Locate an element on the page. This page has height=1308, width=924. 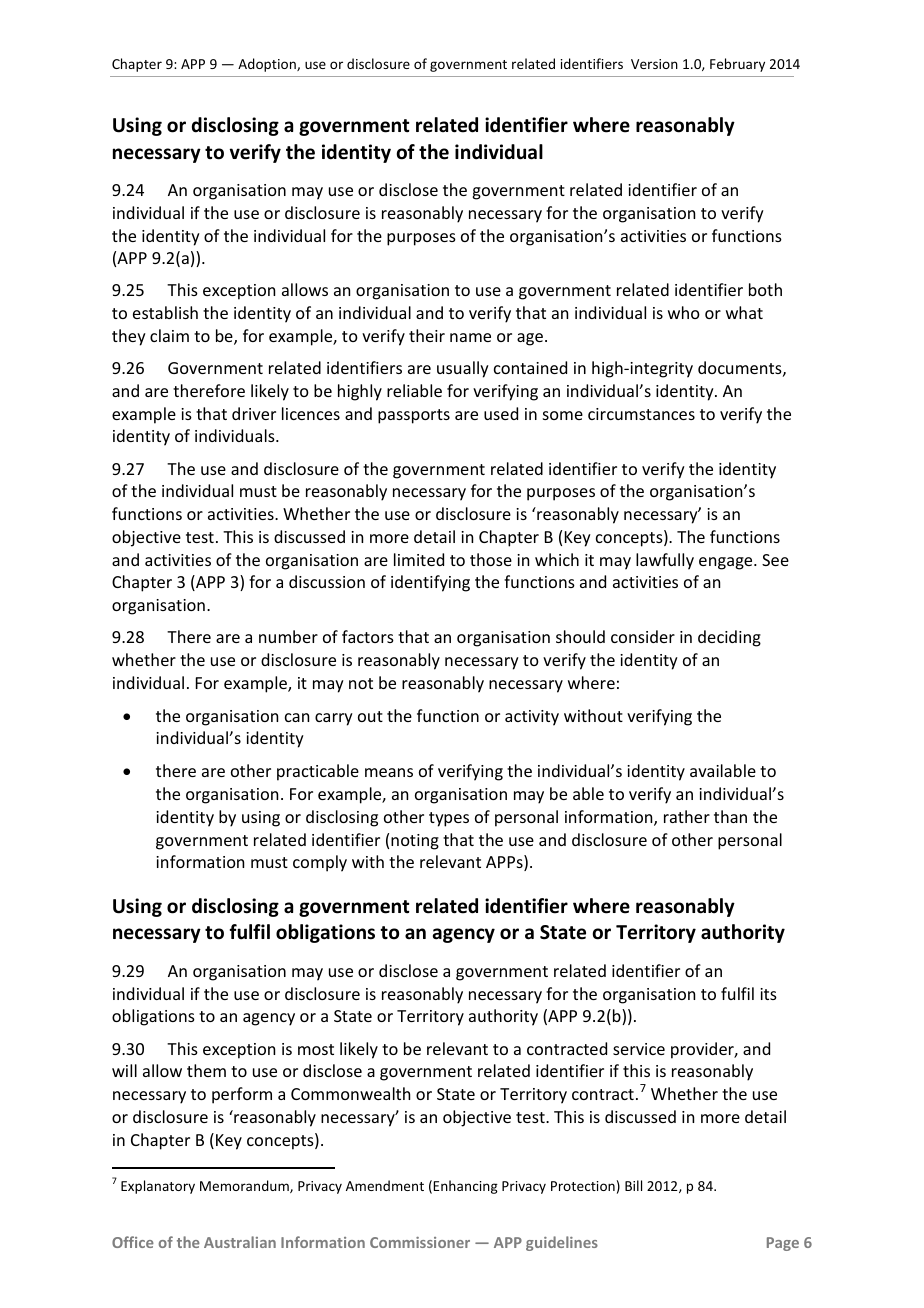
Adoption is located at coordinates (268, 65).
